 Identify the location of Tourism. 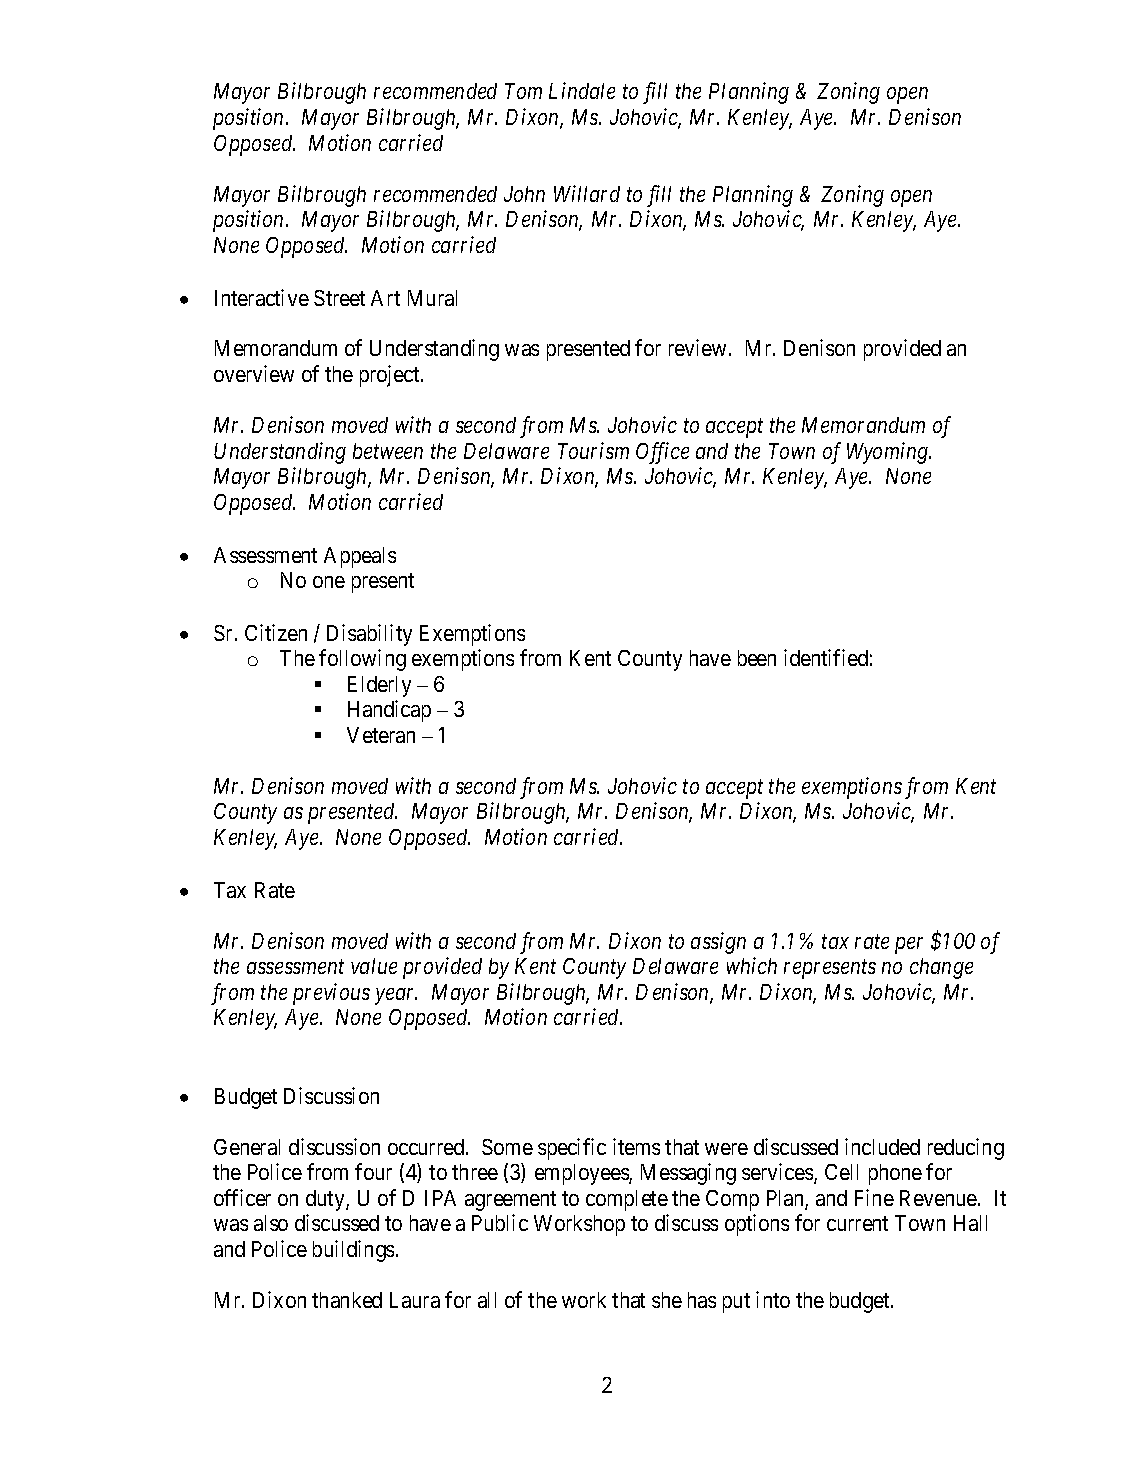
(593, 450).
